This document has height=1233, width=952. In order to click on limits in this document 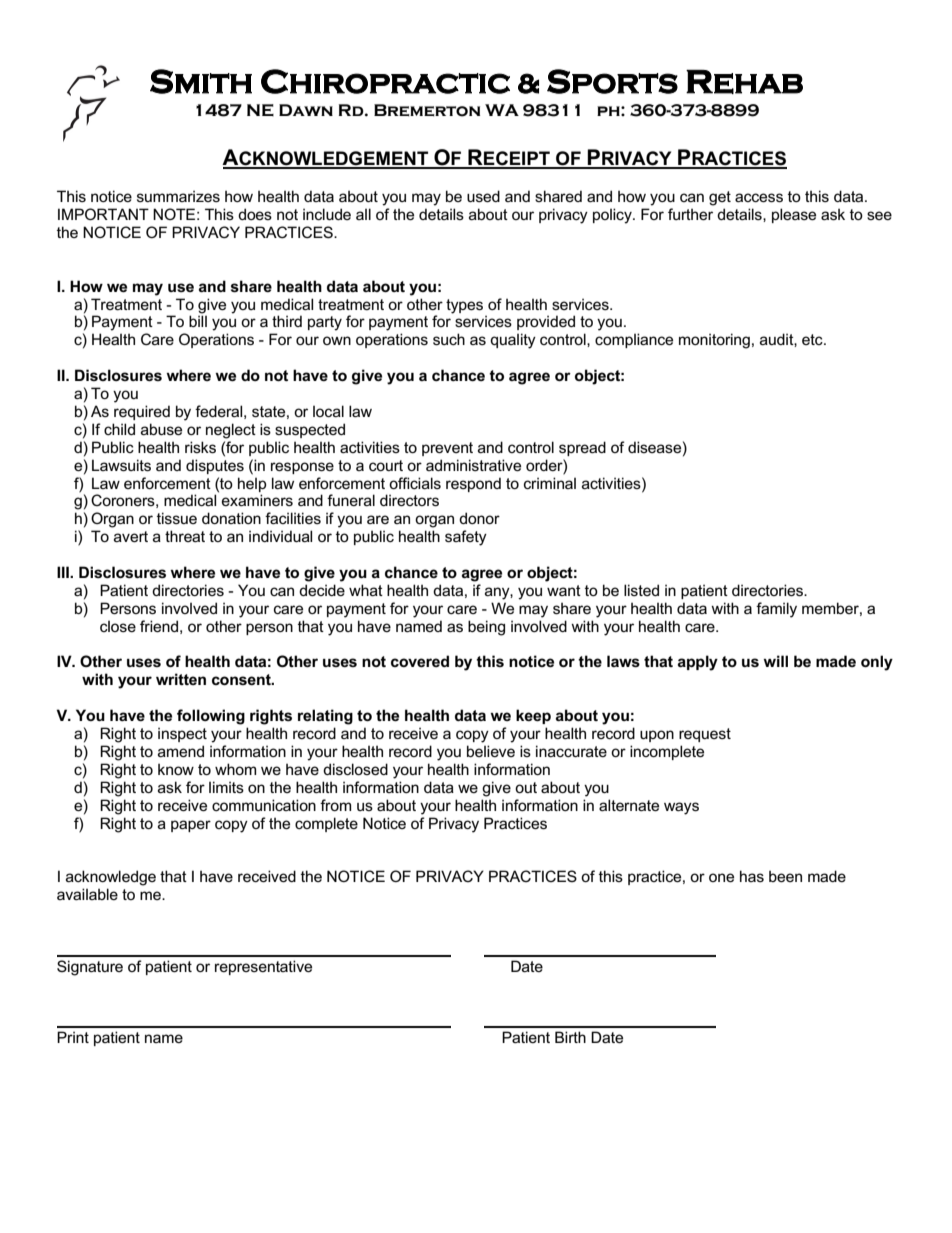, I will do `click(226, 787)`.
